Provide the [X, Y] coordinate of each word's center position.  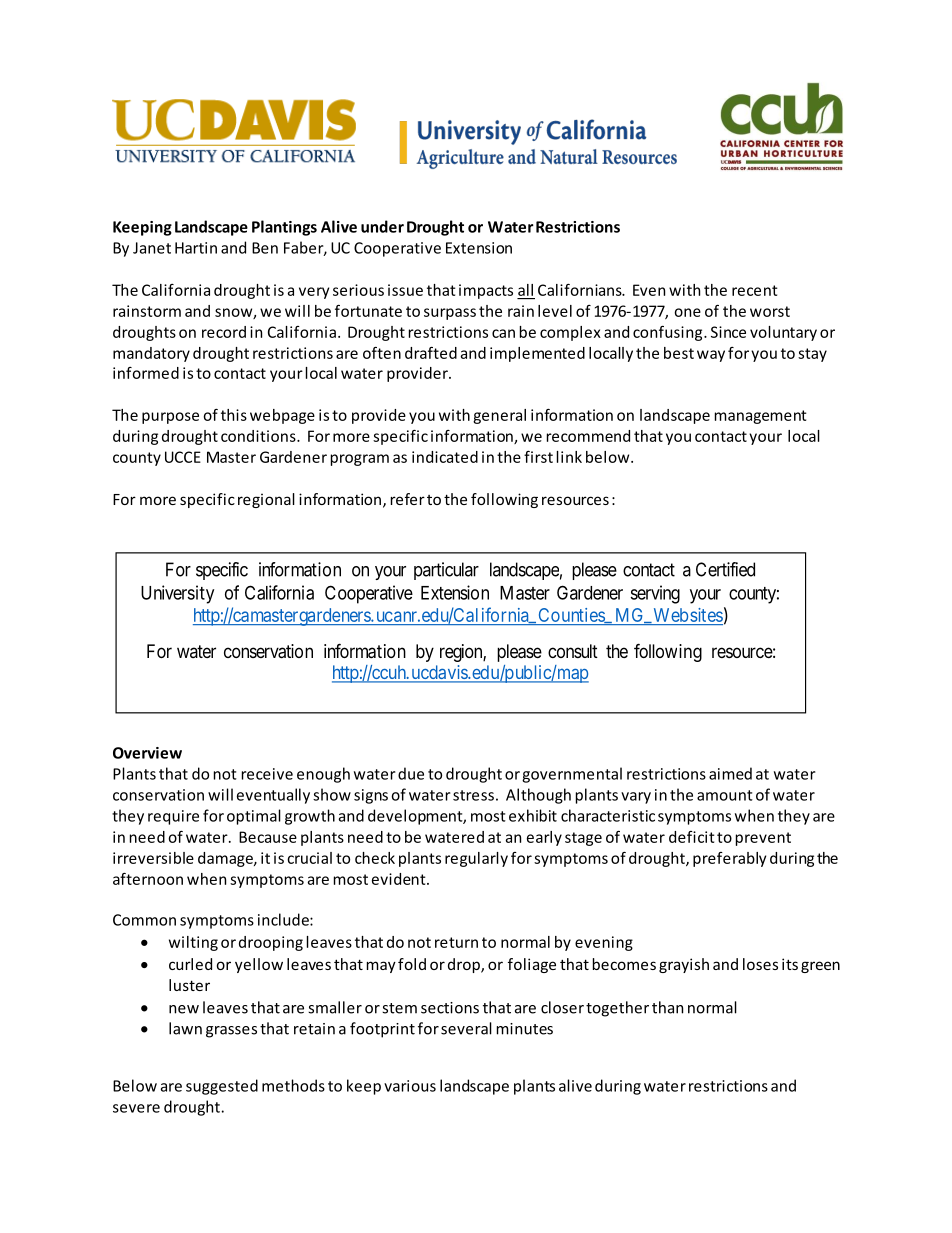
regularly [476, 859]
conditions [259, 436]
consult [573, 651]
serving [655, 594]
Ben [265, 248]
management [761, 417]
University [177, 594]
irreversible [153, 858]
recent [755, 290]
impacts [486, 291]
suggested [222, 1087]
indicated [445, 457]
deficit [692, 837]
